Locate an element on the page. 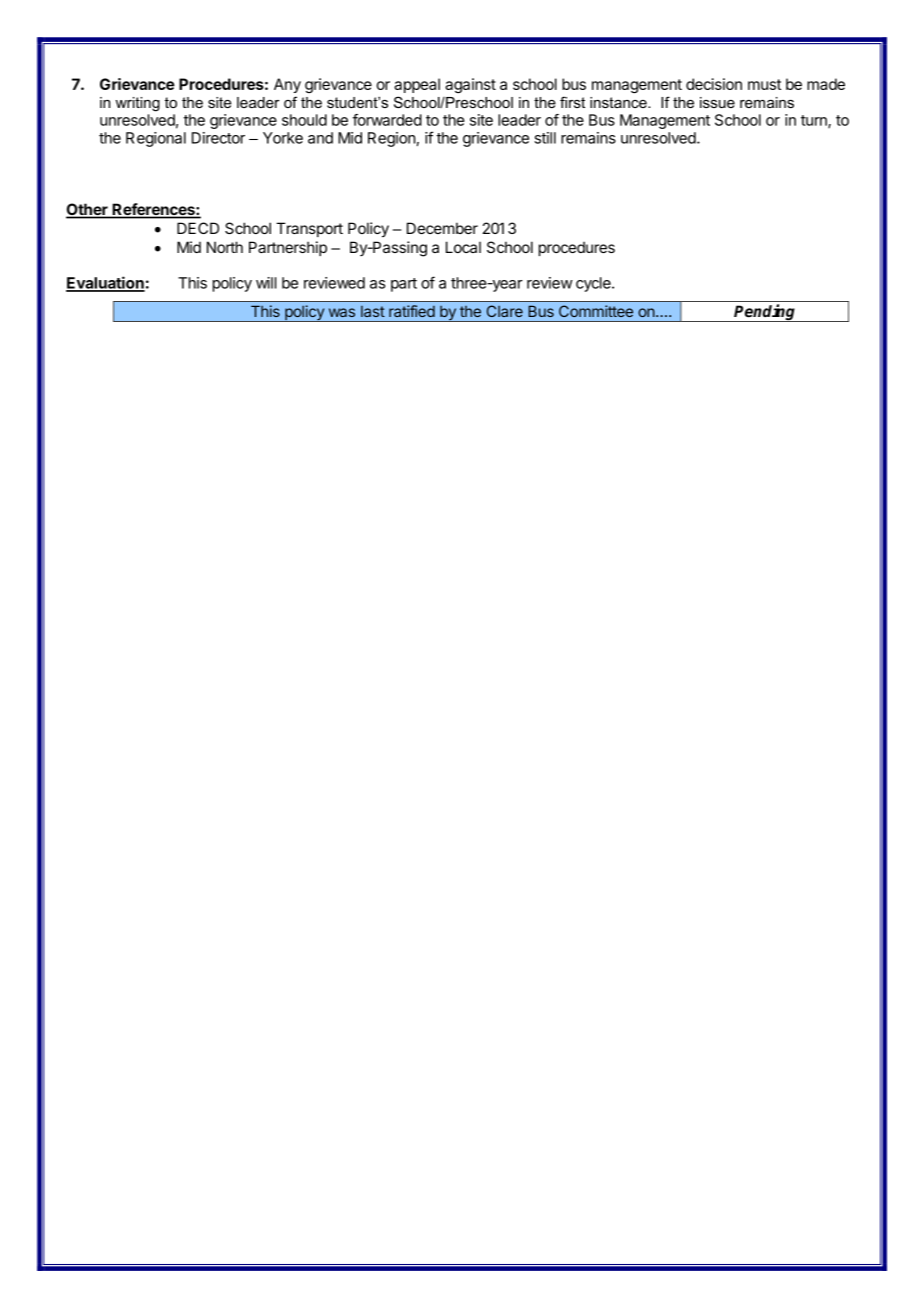 Image resolution: width=924 pixels, height=1308 pixels. was is located at coordinates (342, 312).
